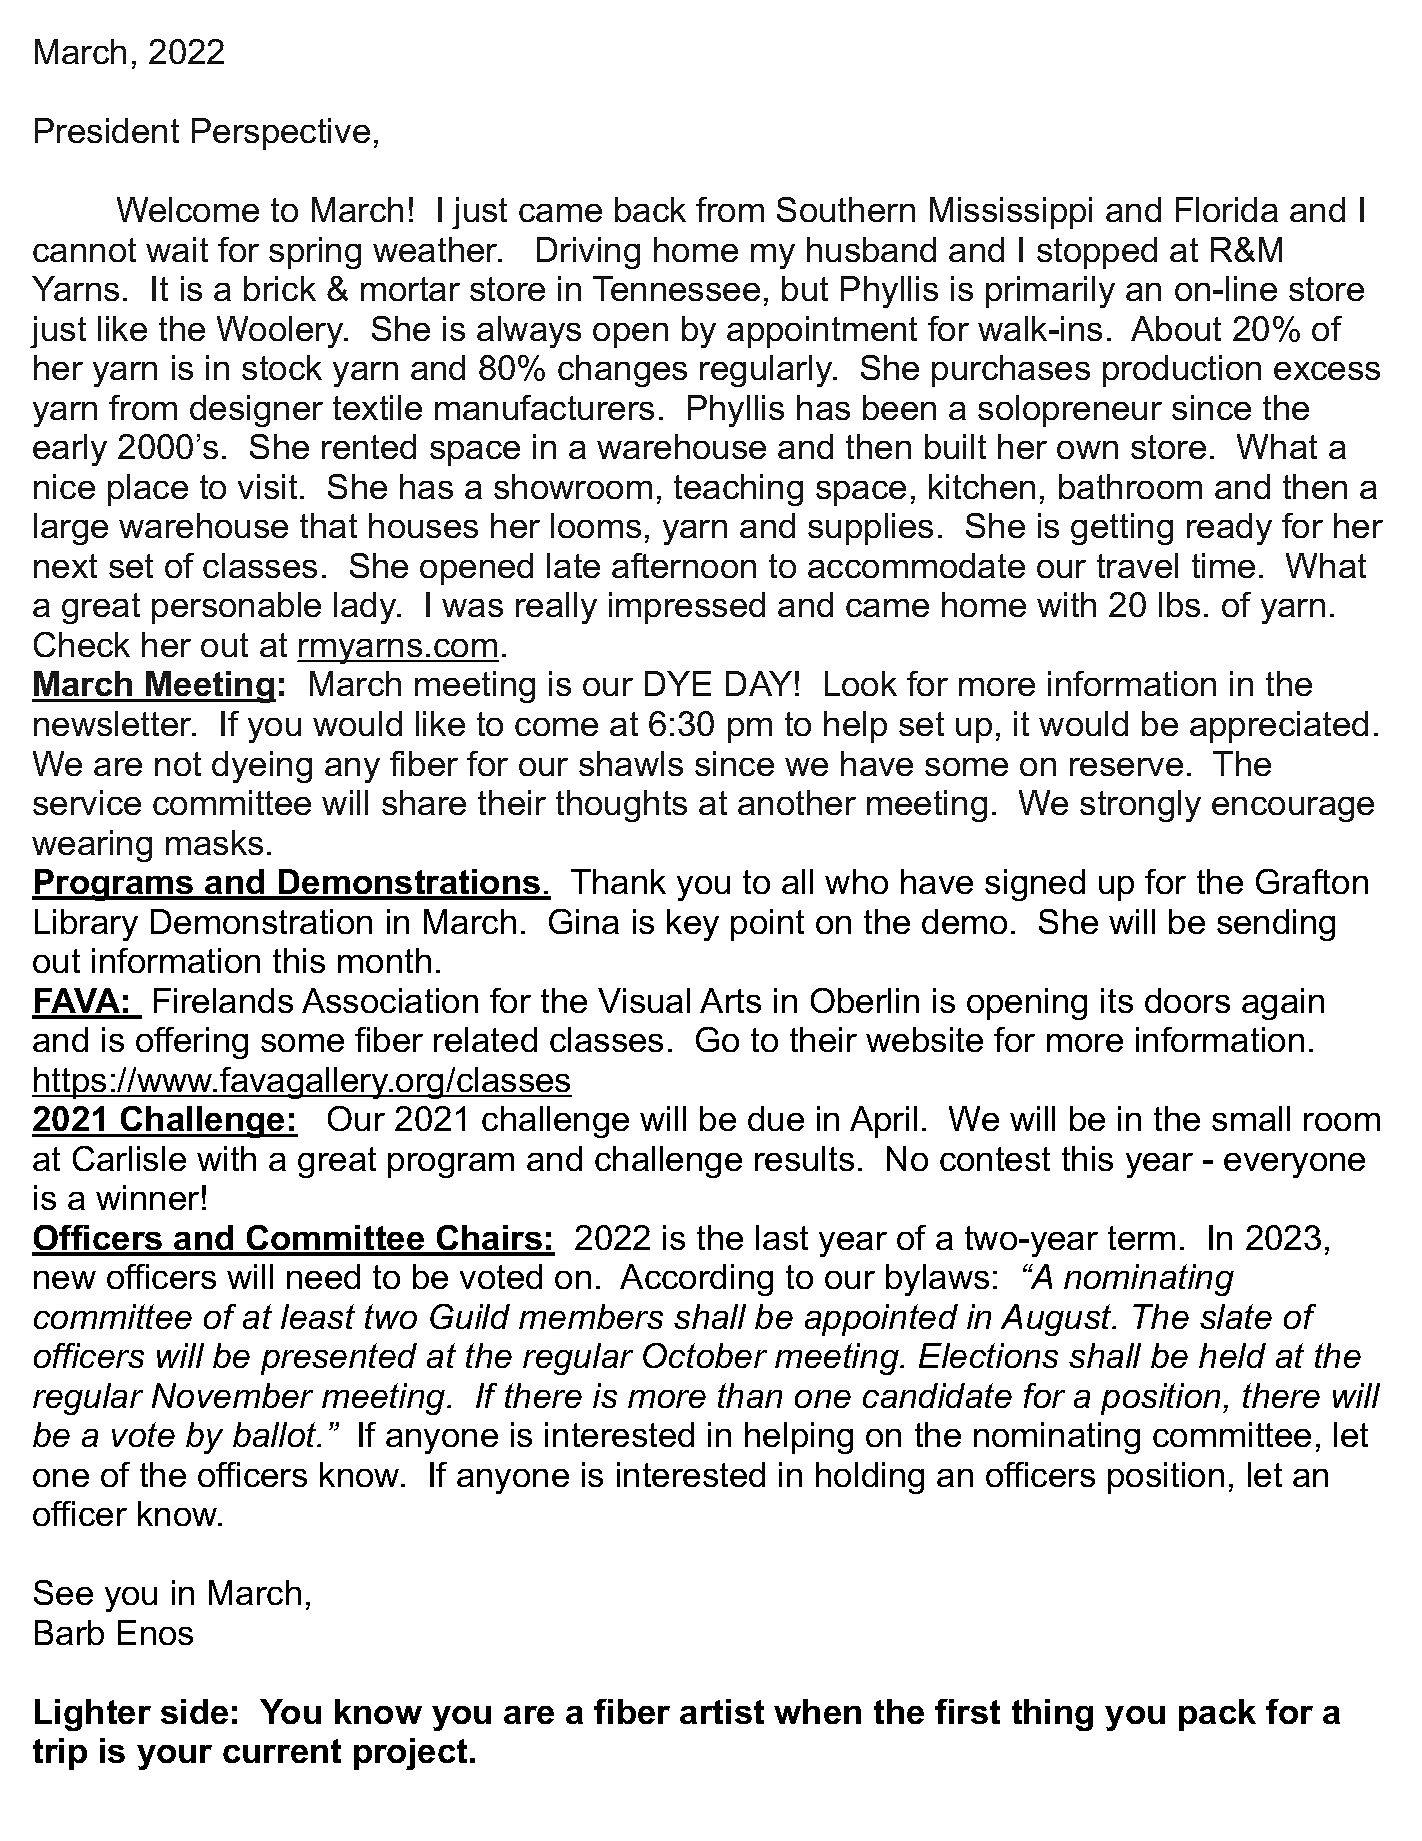 The width and height of the screenshot is (1422, 1841). What do you see at coordinates (236, 608) in the screenshot?
I see `personable` at bounding box center [236, 608].
